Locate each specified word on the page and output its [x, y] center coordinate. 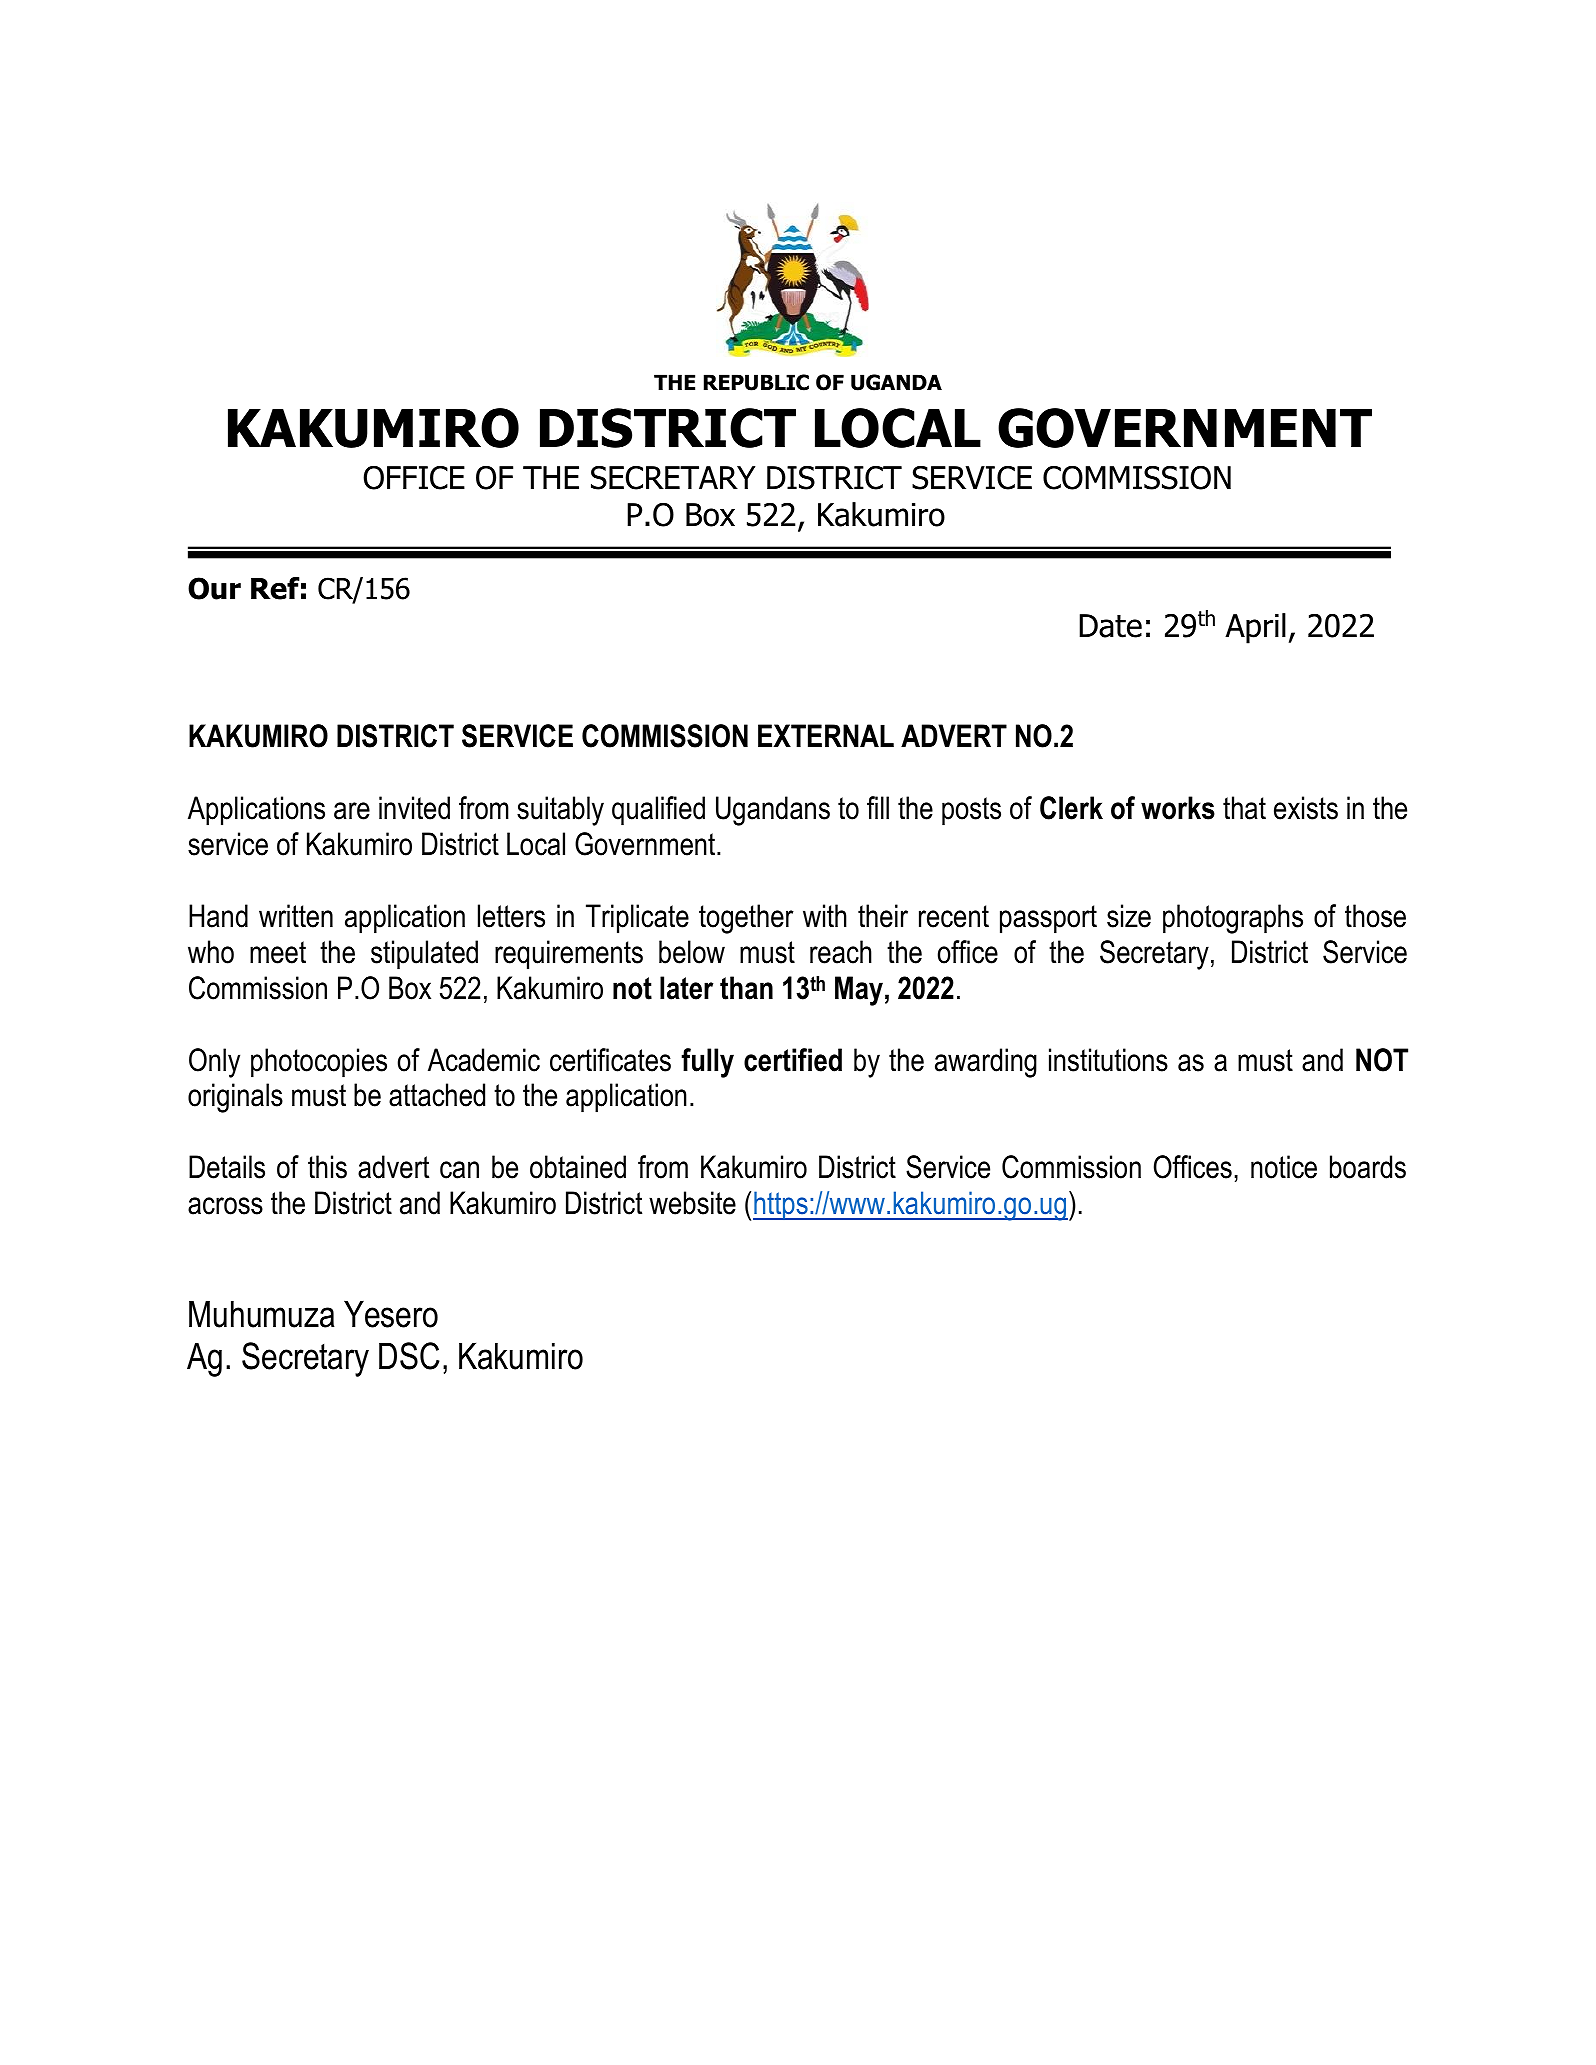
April [1255, 628]
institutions [1108, 1060]
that [1244, 808]
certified [793, 1060]
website [692, 1203]
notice [1284, 1167]
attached [437, 1095]
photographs [1233, 919]
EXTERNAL [826, 735]
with [825, 915]
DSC [409, 1356]
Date [1110, 626]
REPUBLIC [756, 382]
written [296, 916]
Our [214, 588]
